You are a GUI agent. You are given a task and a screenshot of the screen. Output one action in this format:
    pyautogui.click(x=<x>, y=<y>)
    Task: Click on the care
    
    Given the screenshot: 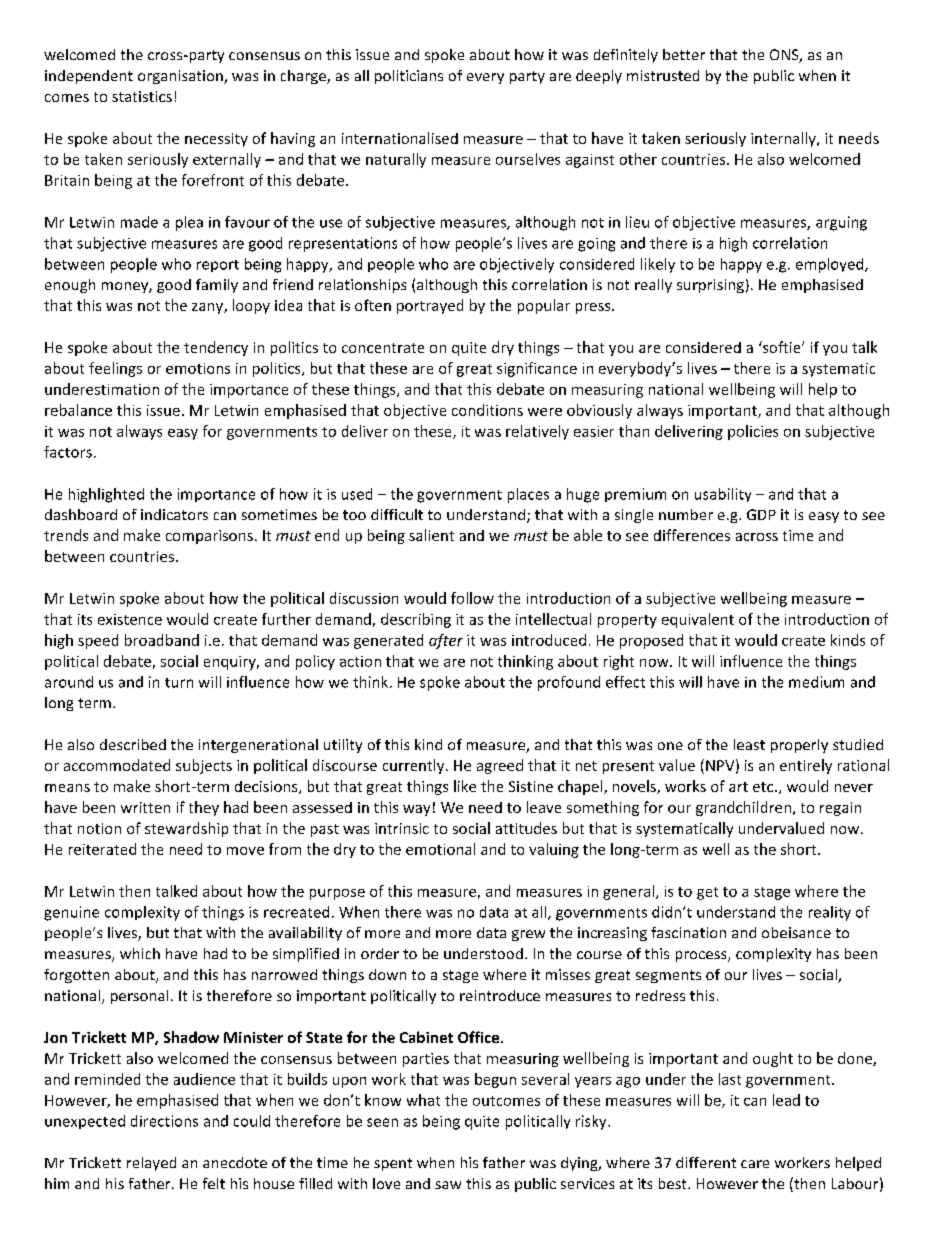 What is the action you would take?
    pyautogui.click(x=755, y=1164)
